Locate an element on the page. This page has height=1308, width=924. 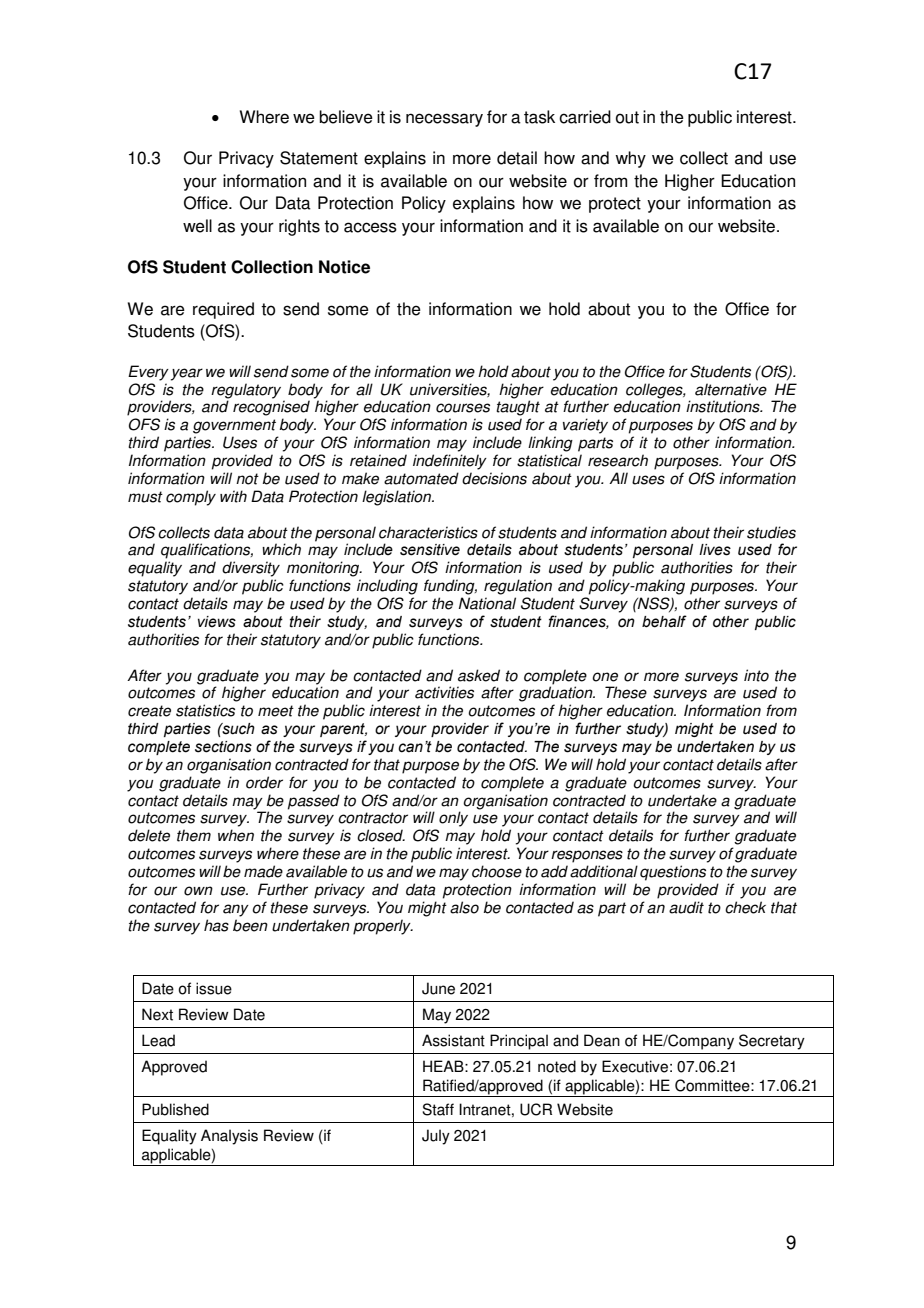
research is located at coordinates (618, 460).
